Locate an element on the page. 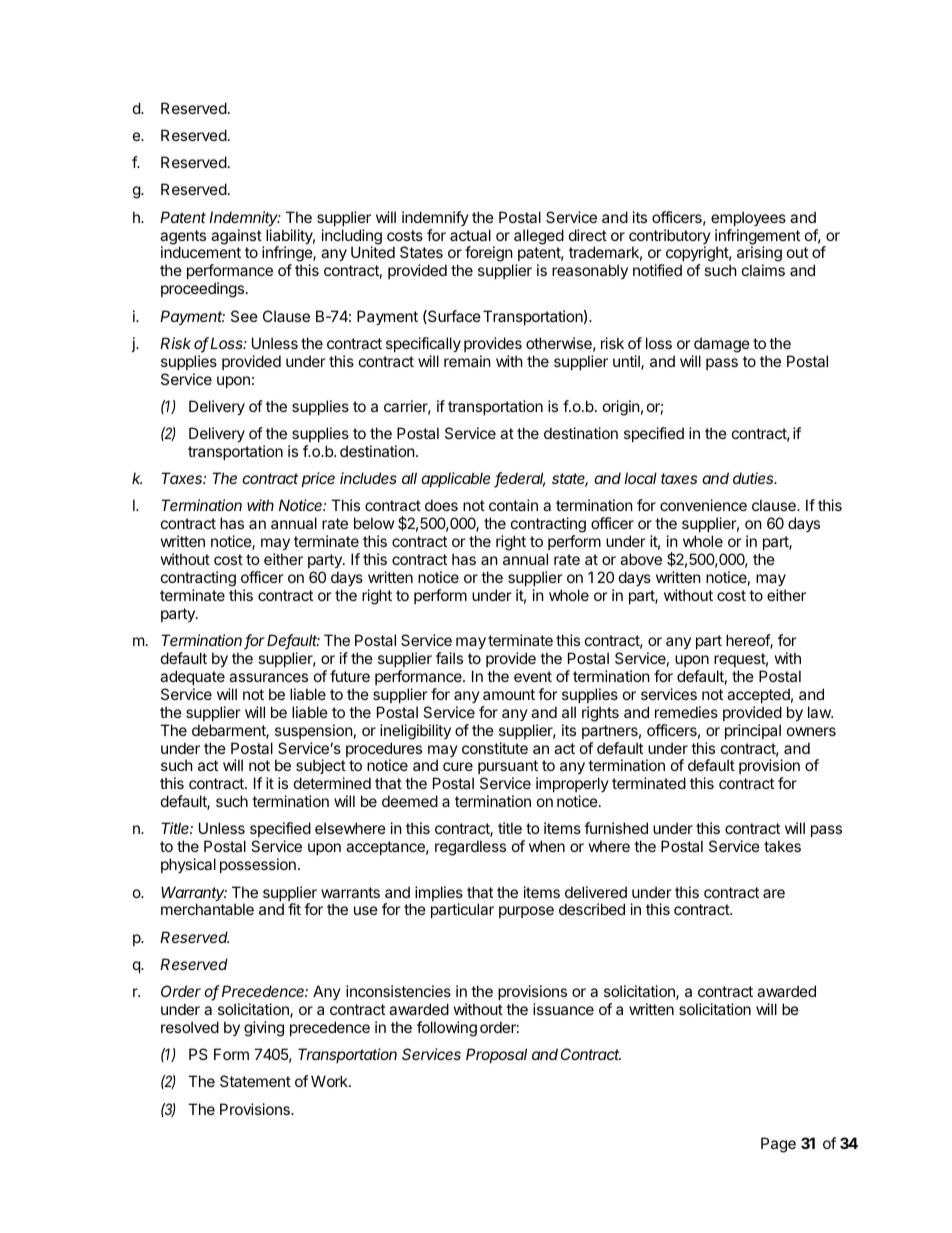  foreign is located at coordinates (489, 255).
